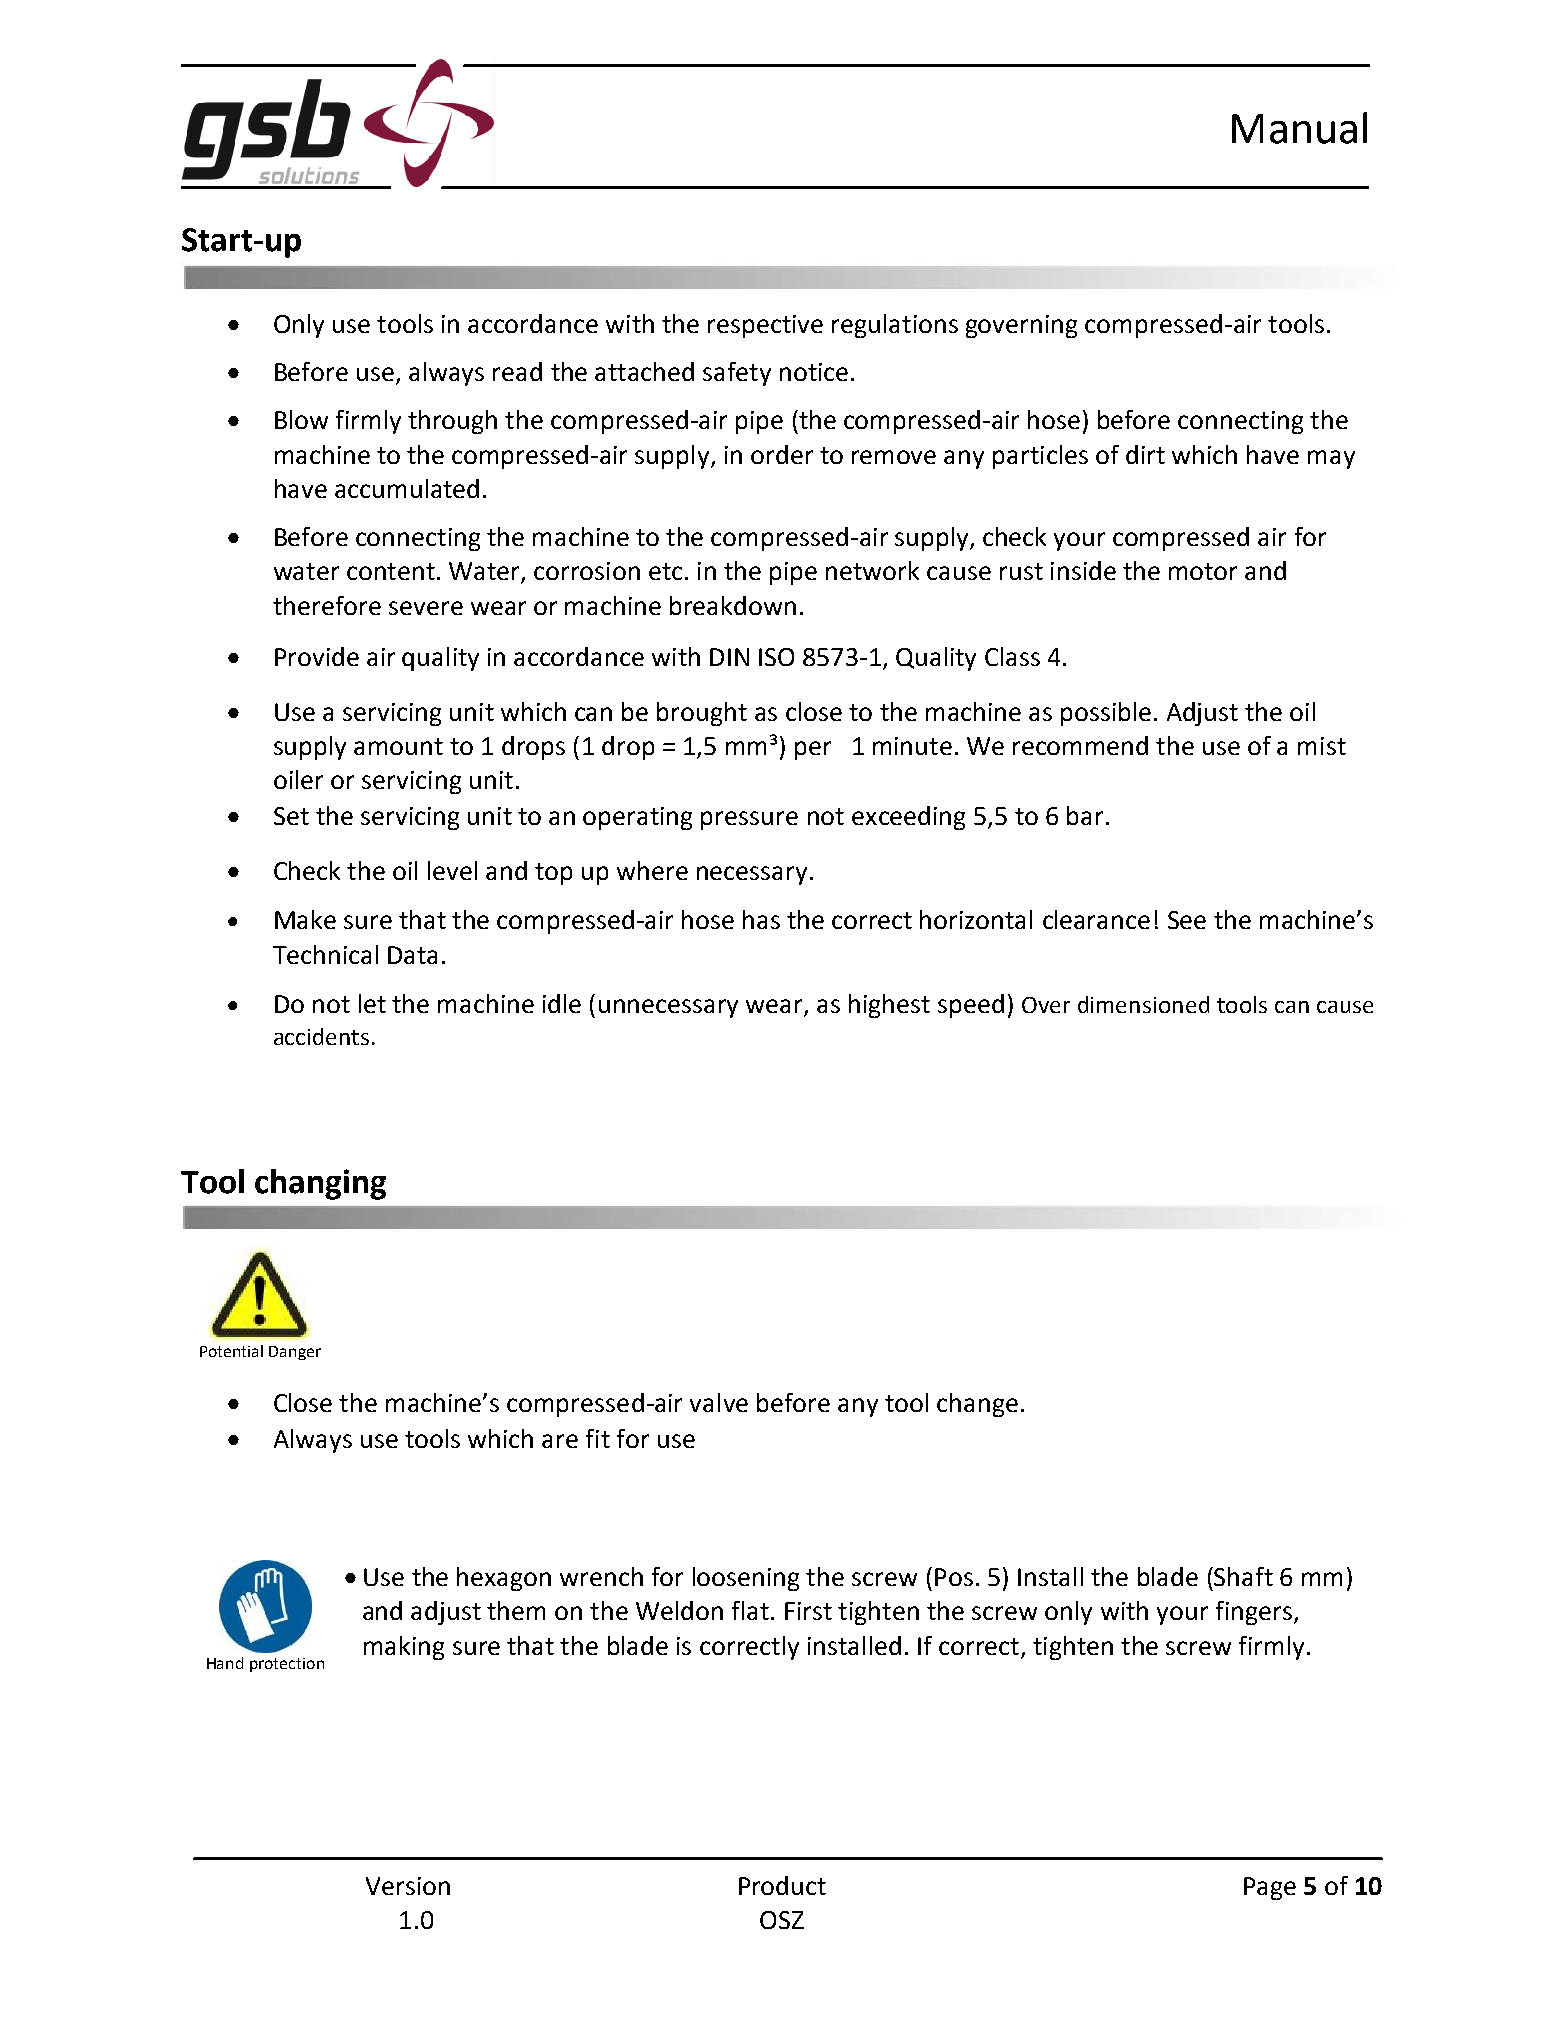  Describe the element at coordinates (517, 371) in the screenshot. I see `read` at that location.
